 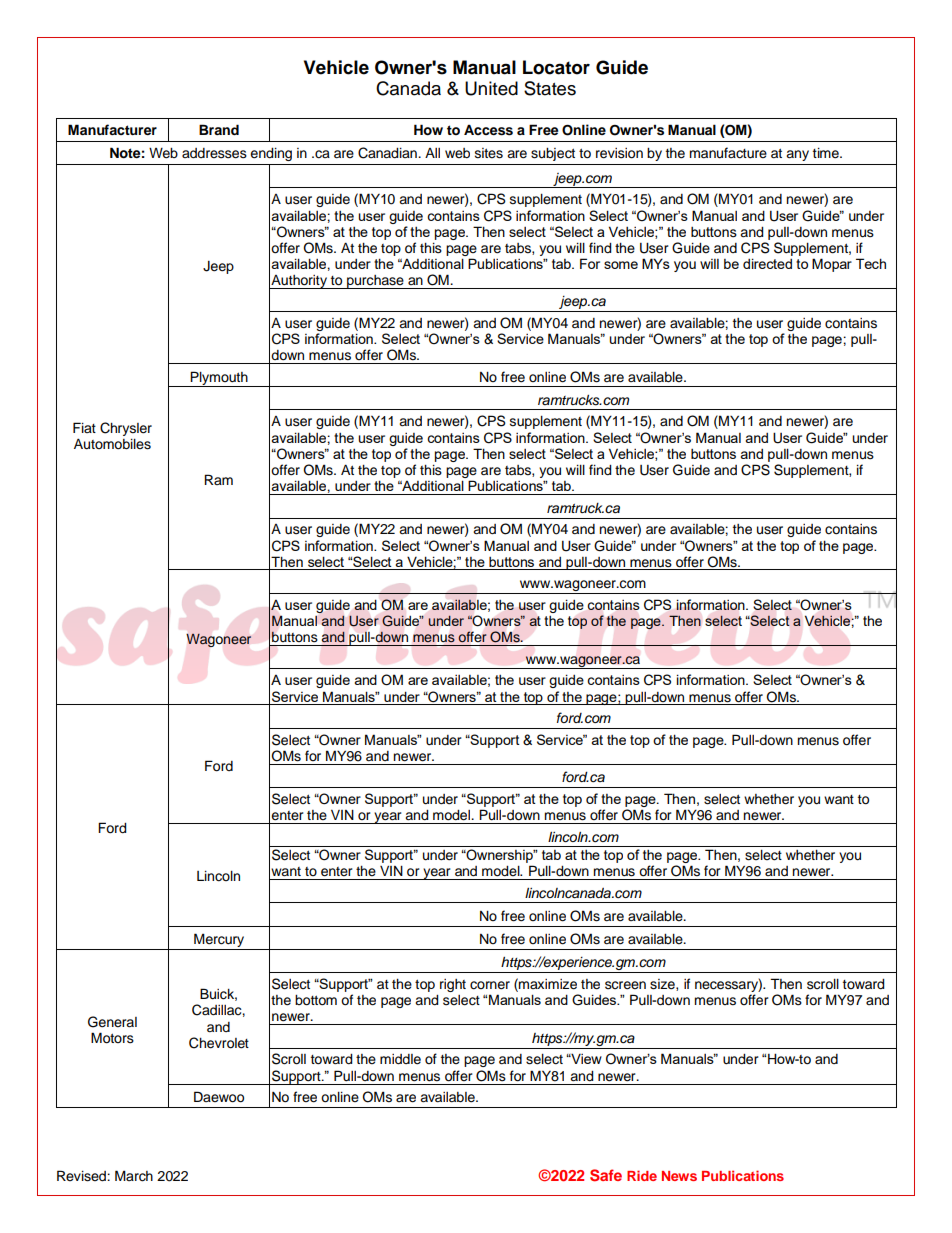 I want to click on purchase, so click(x=375, y=282).
